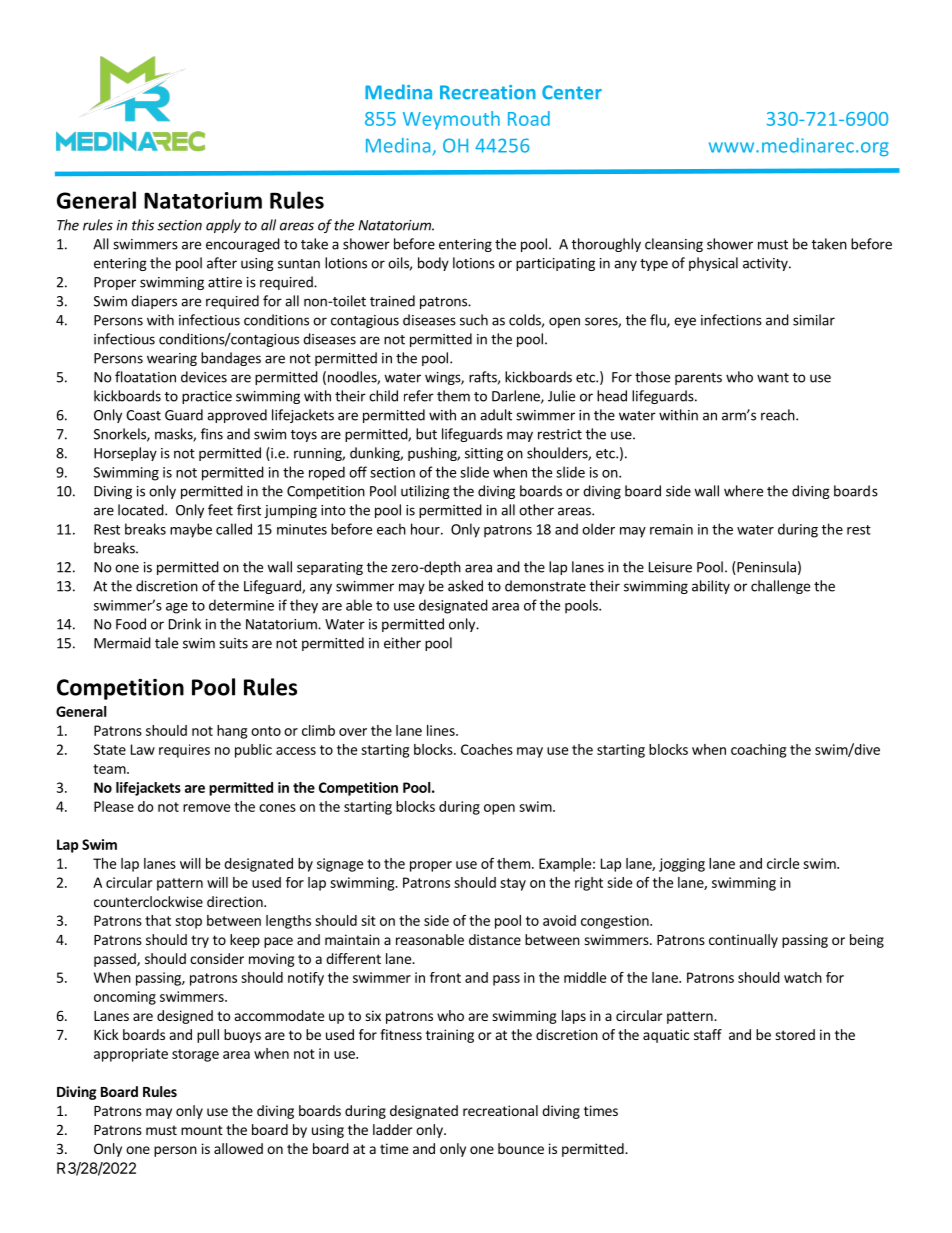 Image resolution: width=952 pixels, height=1233 pixels. I want to click on Coaches, so click(487, 749).
